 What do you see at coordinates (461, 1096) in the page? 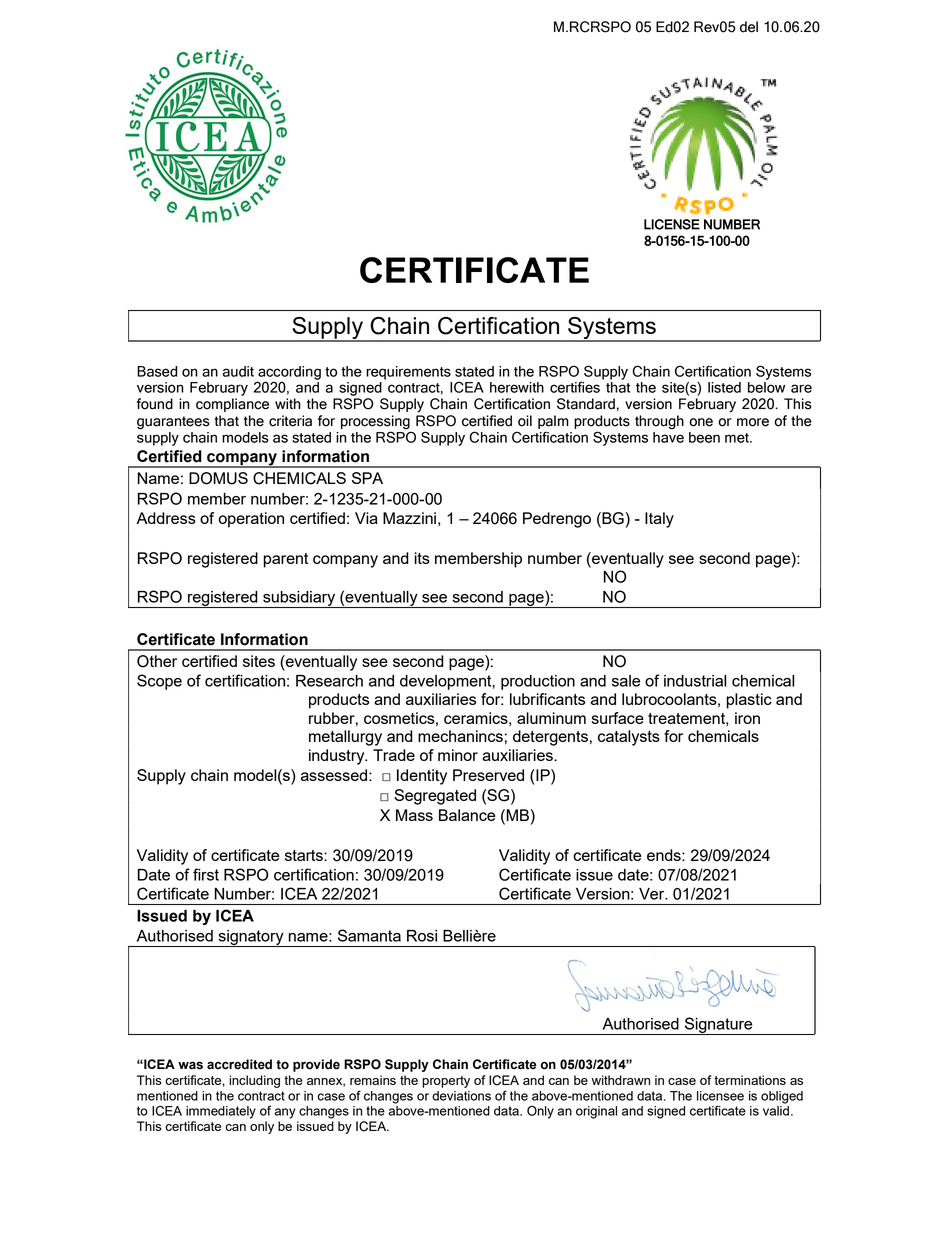
I see `deviations` at bounding box center [461, 1096].
